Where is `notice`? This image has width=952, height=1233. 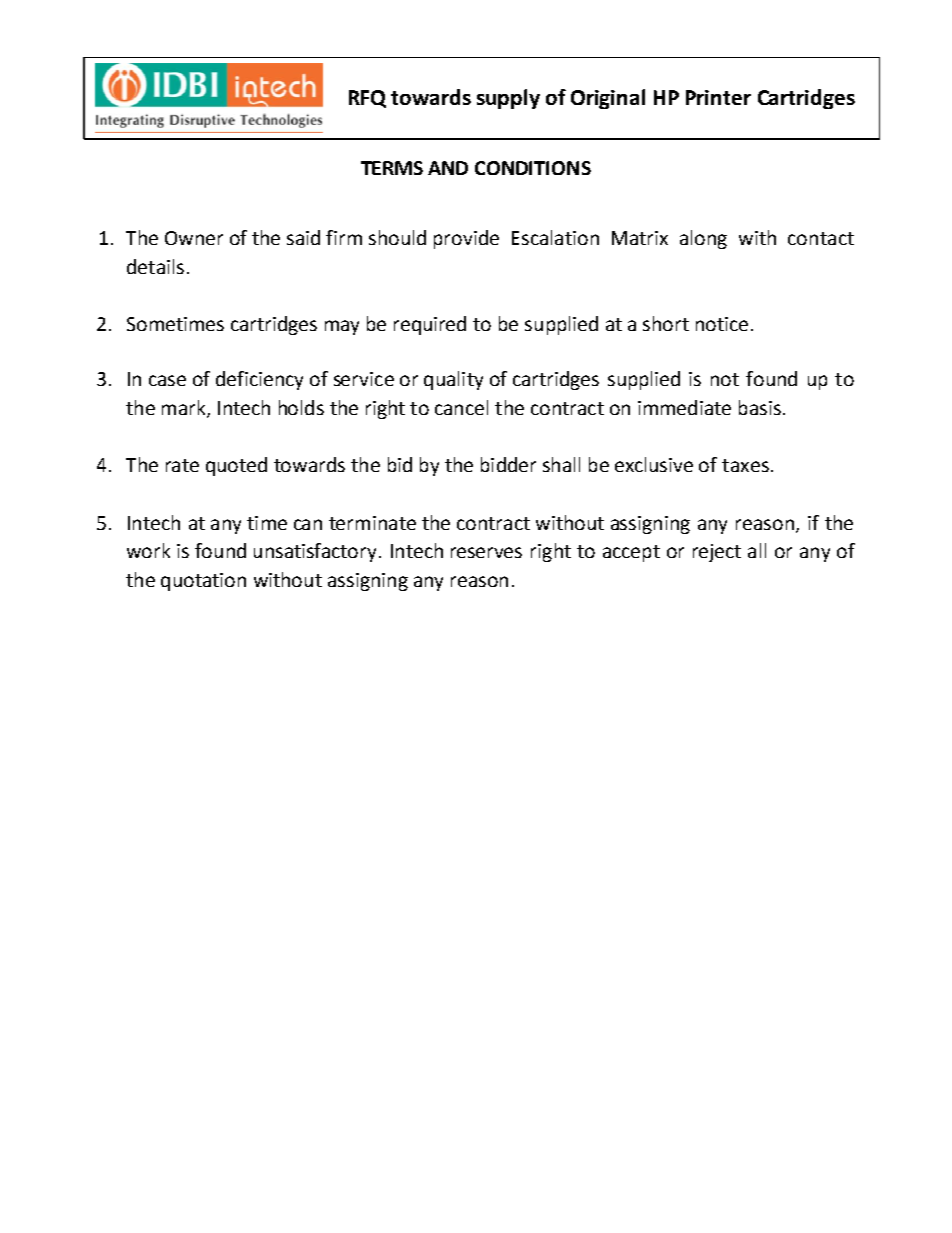
notice is located at coordinates (722, 324).
